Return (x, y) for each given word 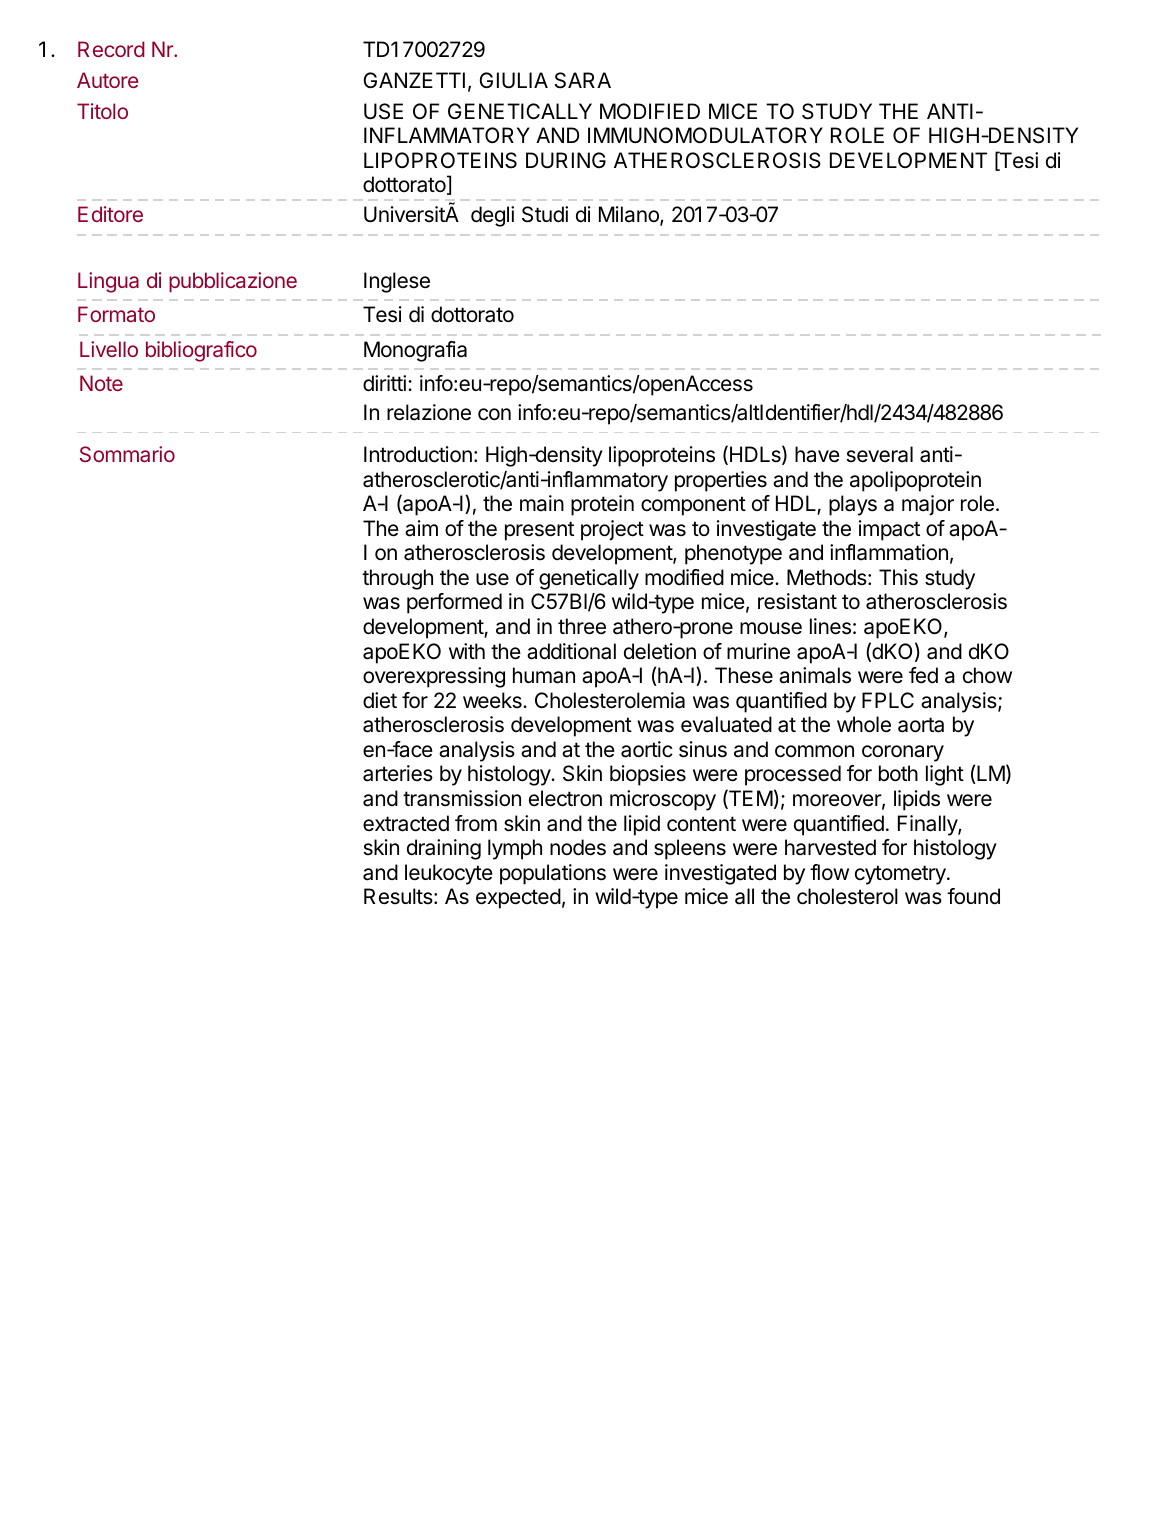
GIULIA (513, 80)
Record (111, 49)
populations (553, 874)
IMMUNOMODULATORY (705, 135)
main (542, 503)
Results (399, 896)
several (879, 454)
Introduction (418, 454)
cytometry (901, 875)
